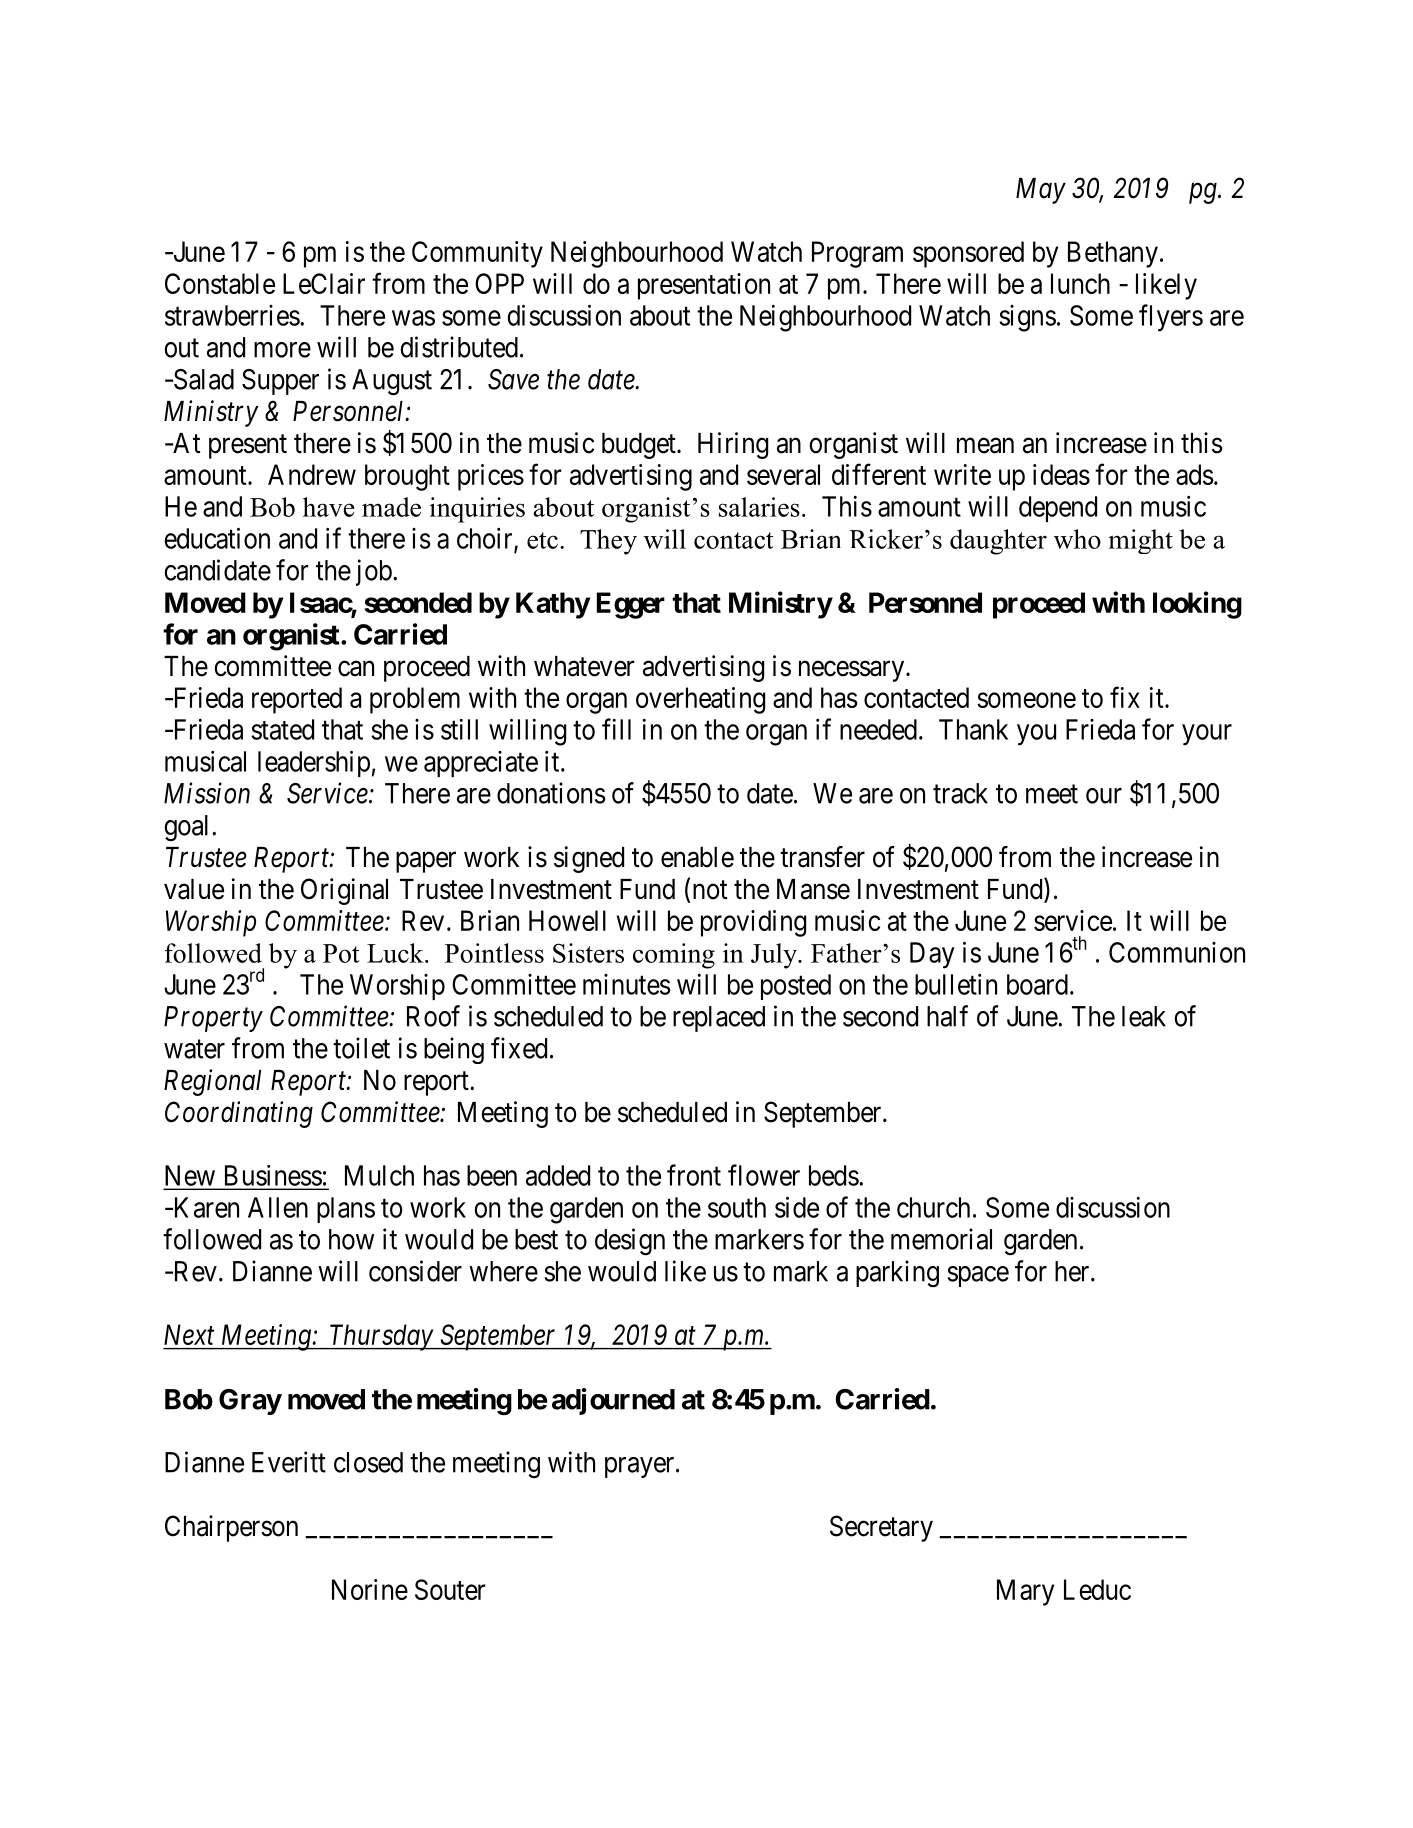  Describe the element at coordinates (630, 1242) in the image. I see `design` at that location.
